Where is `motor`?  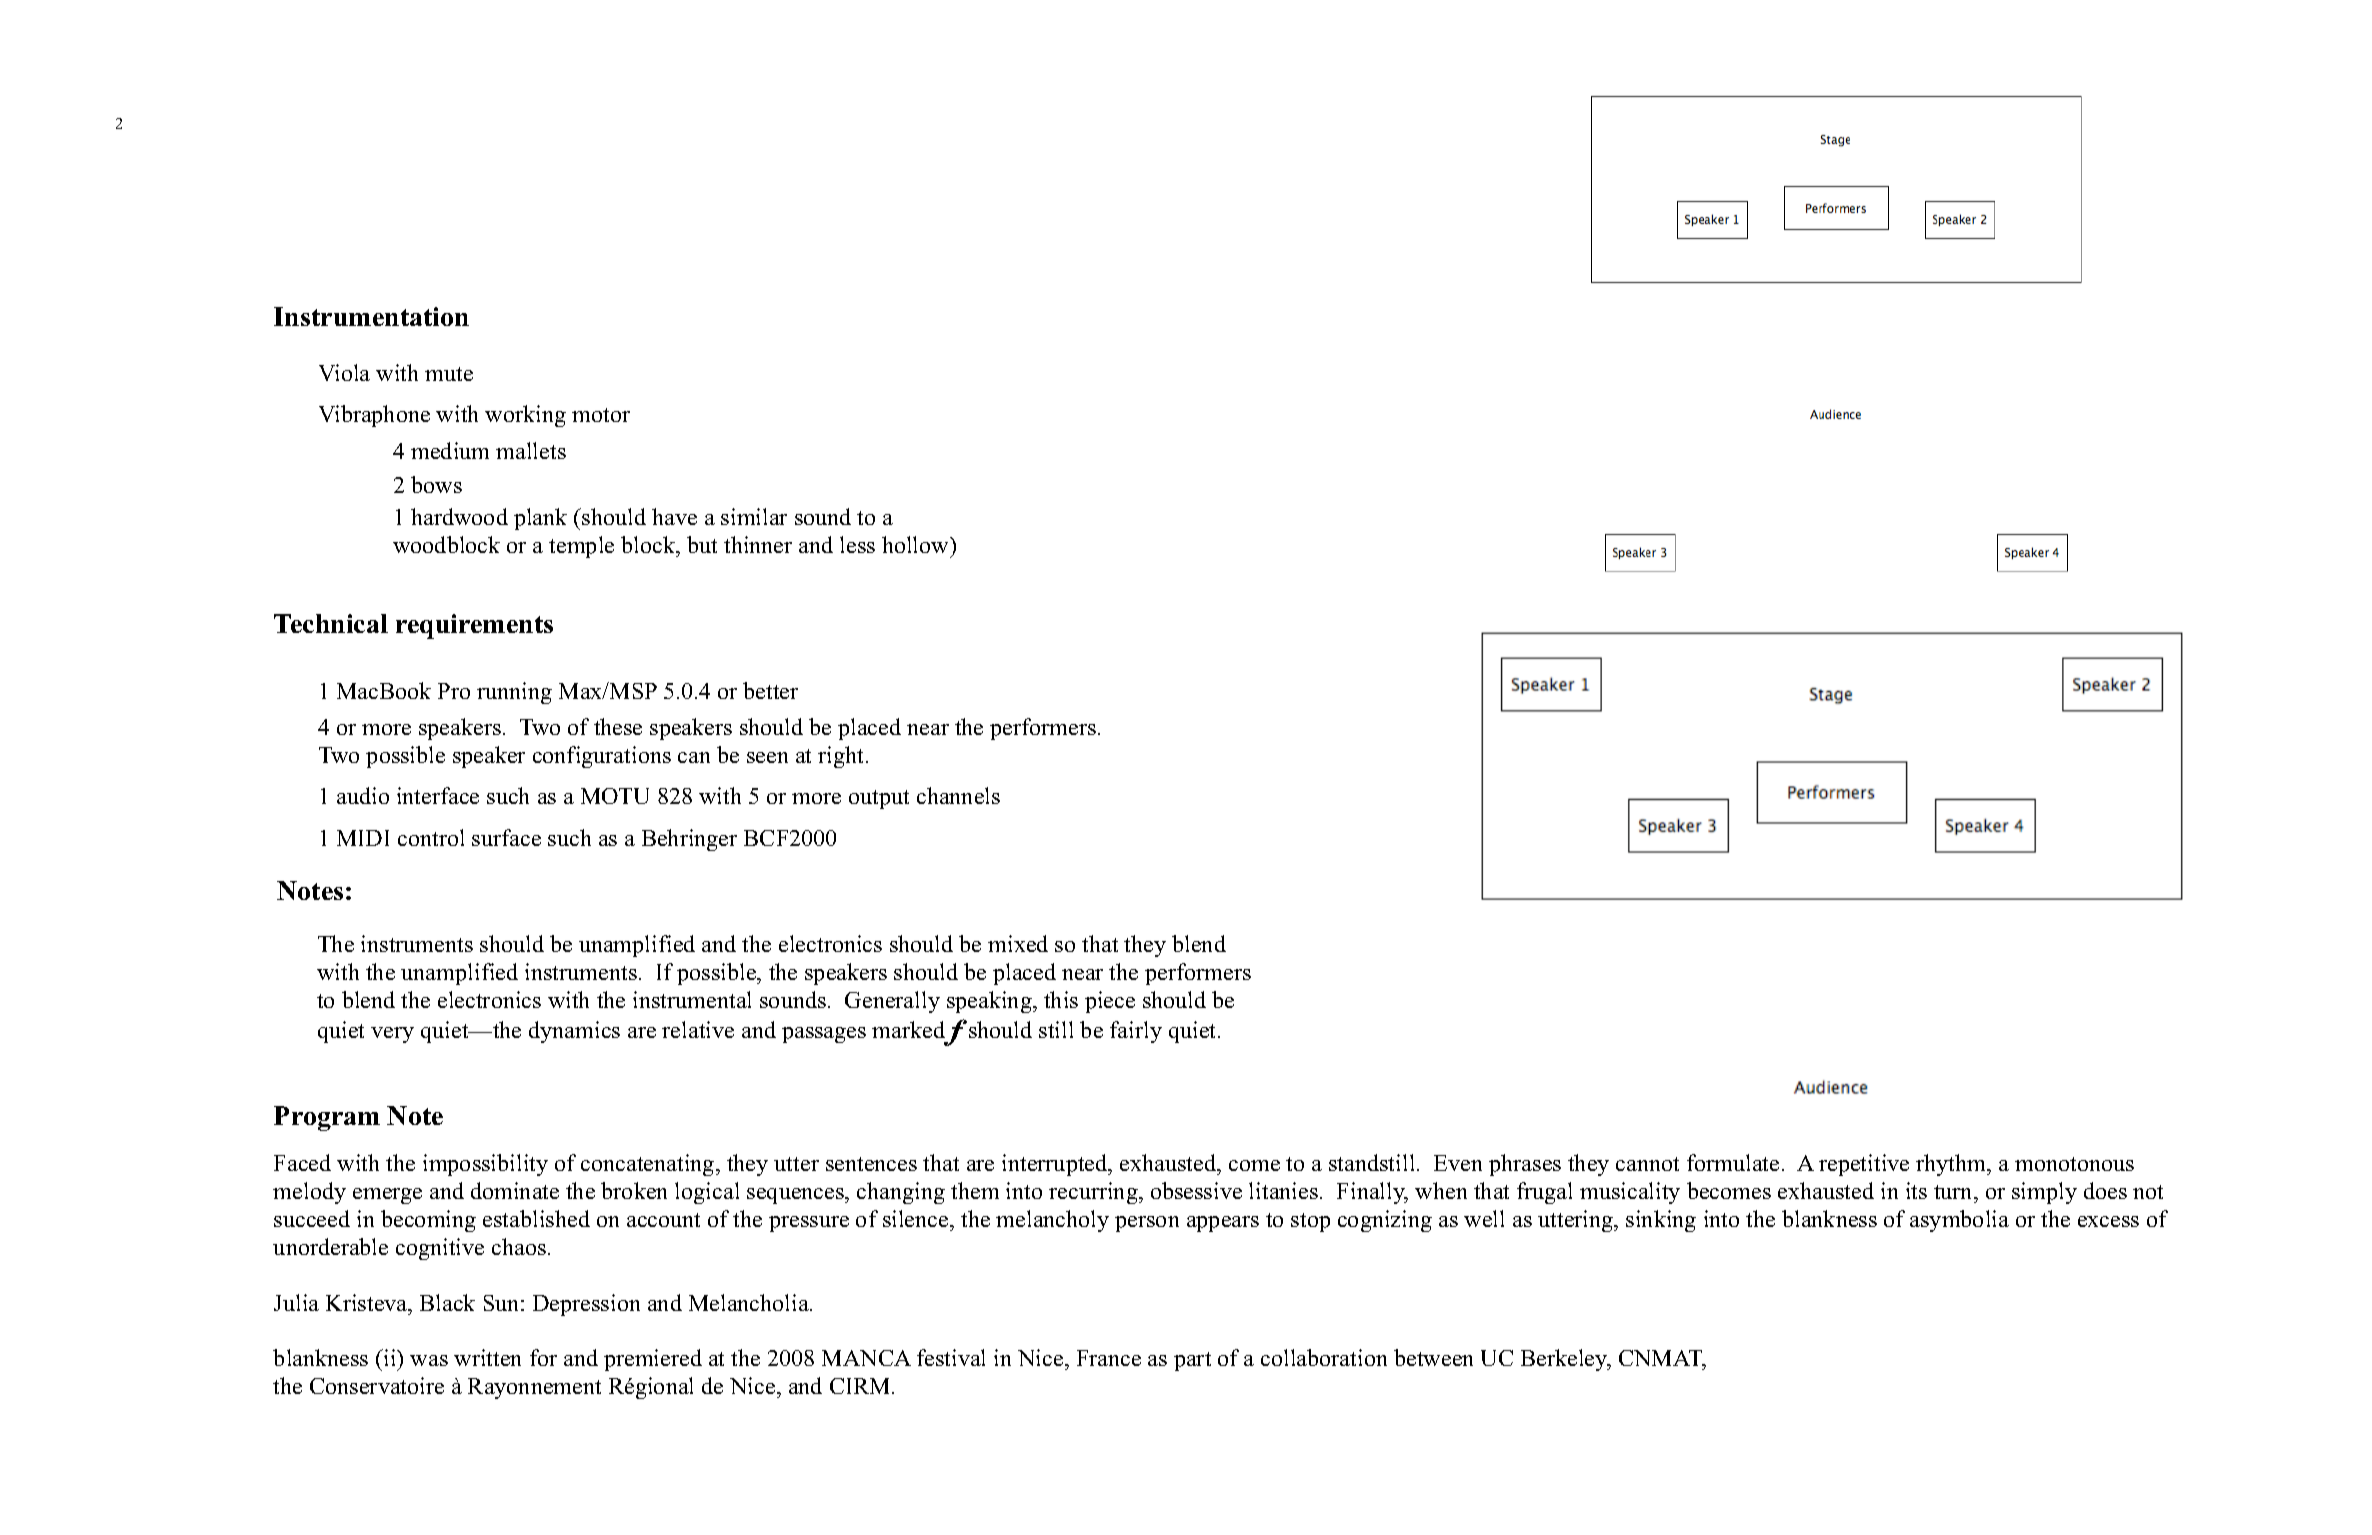 motor is located at coordinates (601, 415).
